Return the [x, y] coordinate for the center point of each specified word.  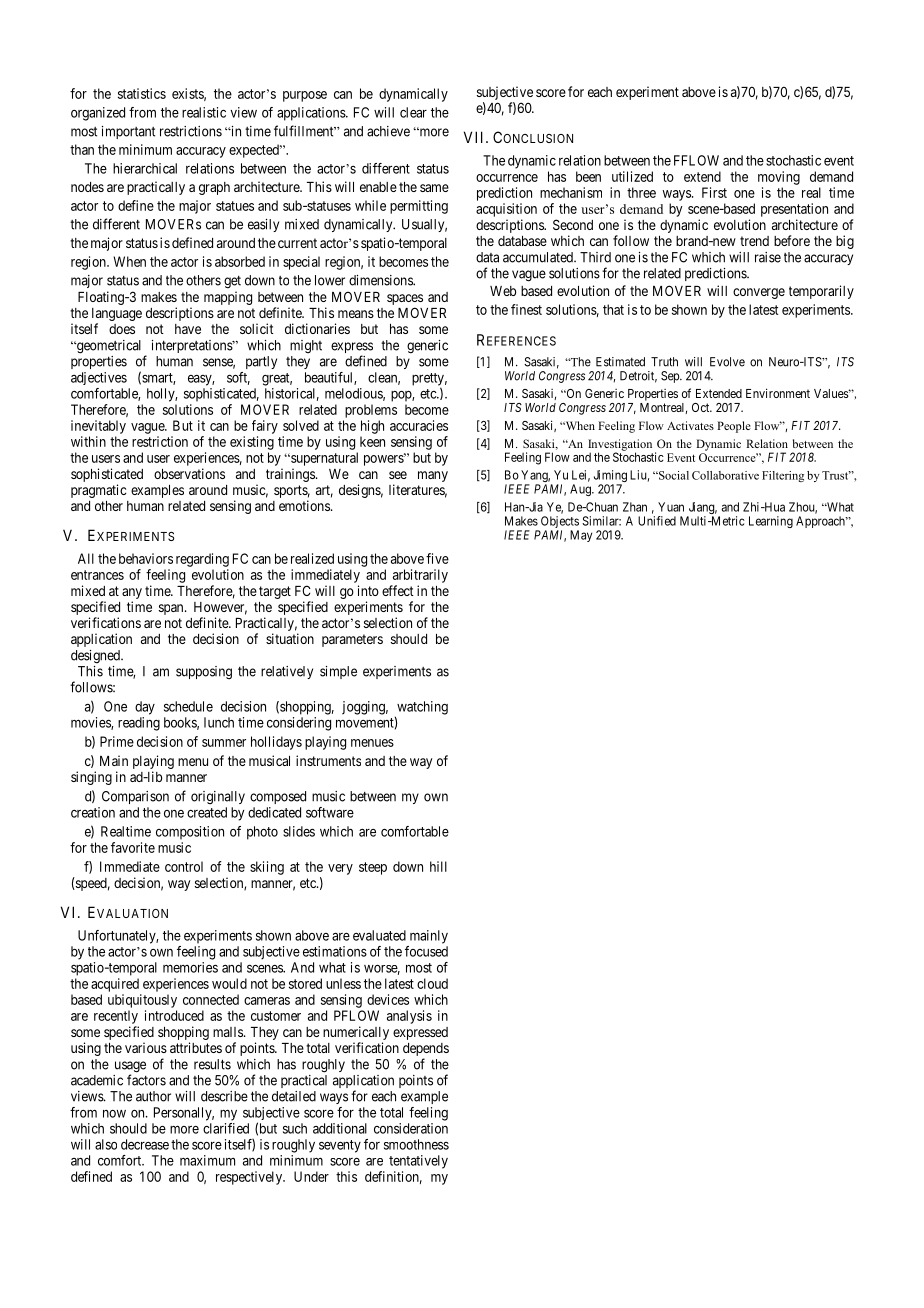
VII [475, 137]
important [128, 132]
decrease [145, 1144]
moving [779, 178]
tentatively [418, 1162]
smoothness [416, 1144]
